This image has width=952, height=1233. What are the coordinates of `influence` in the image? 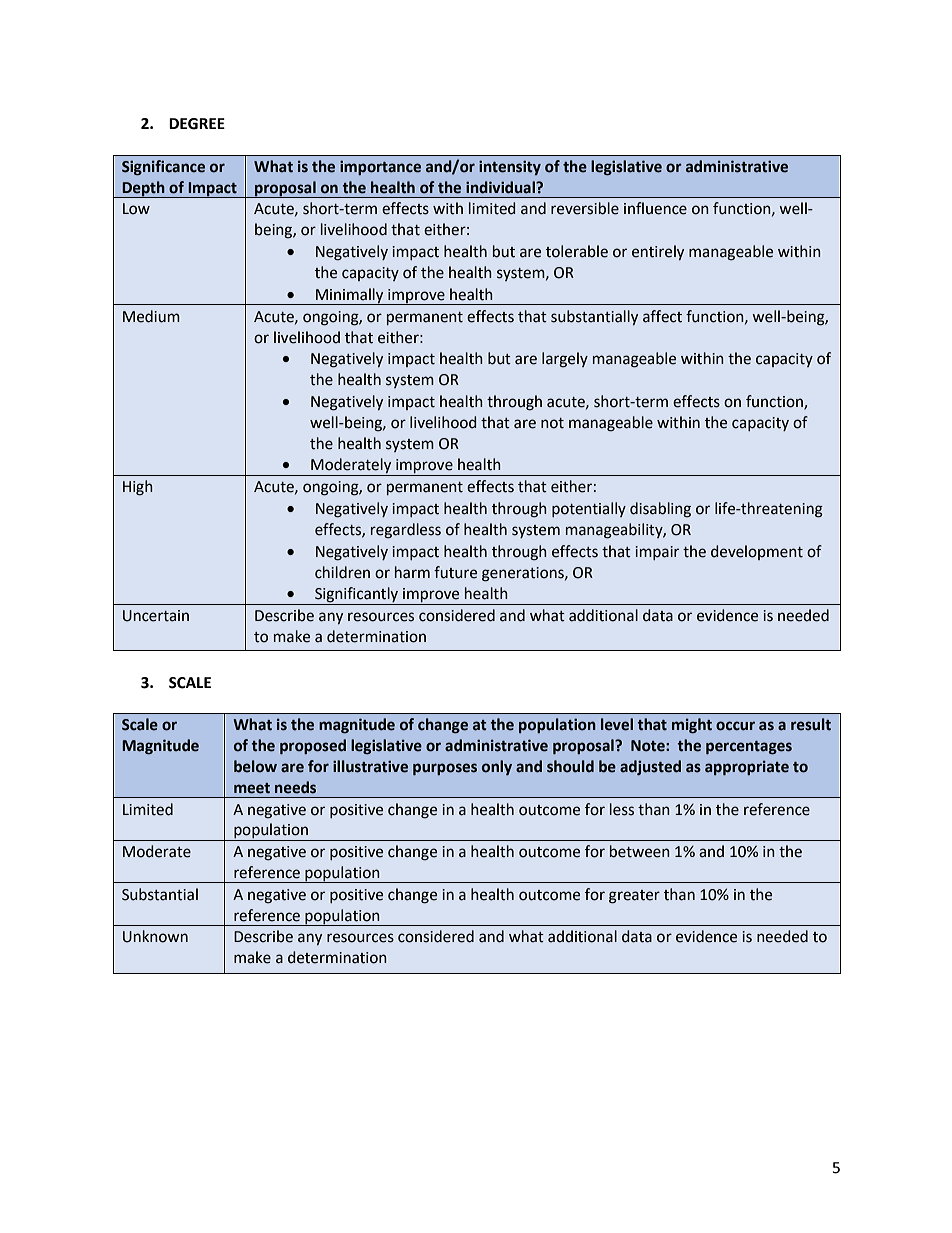 It's located at (655, 208).
